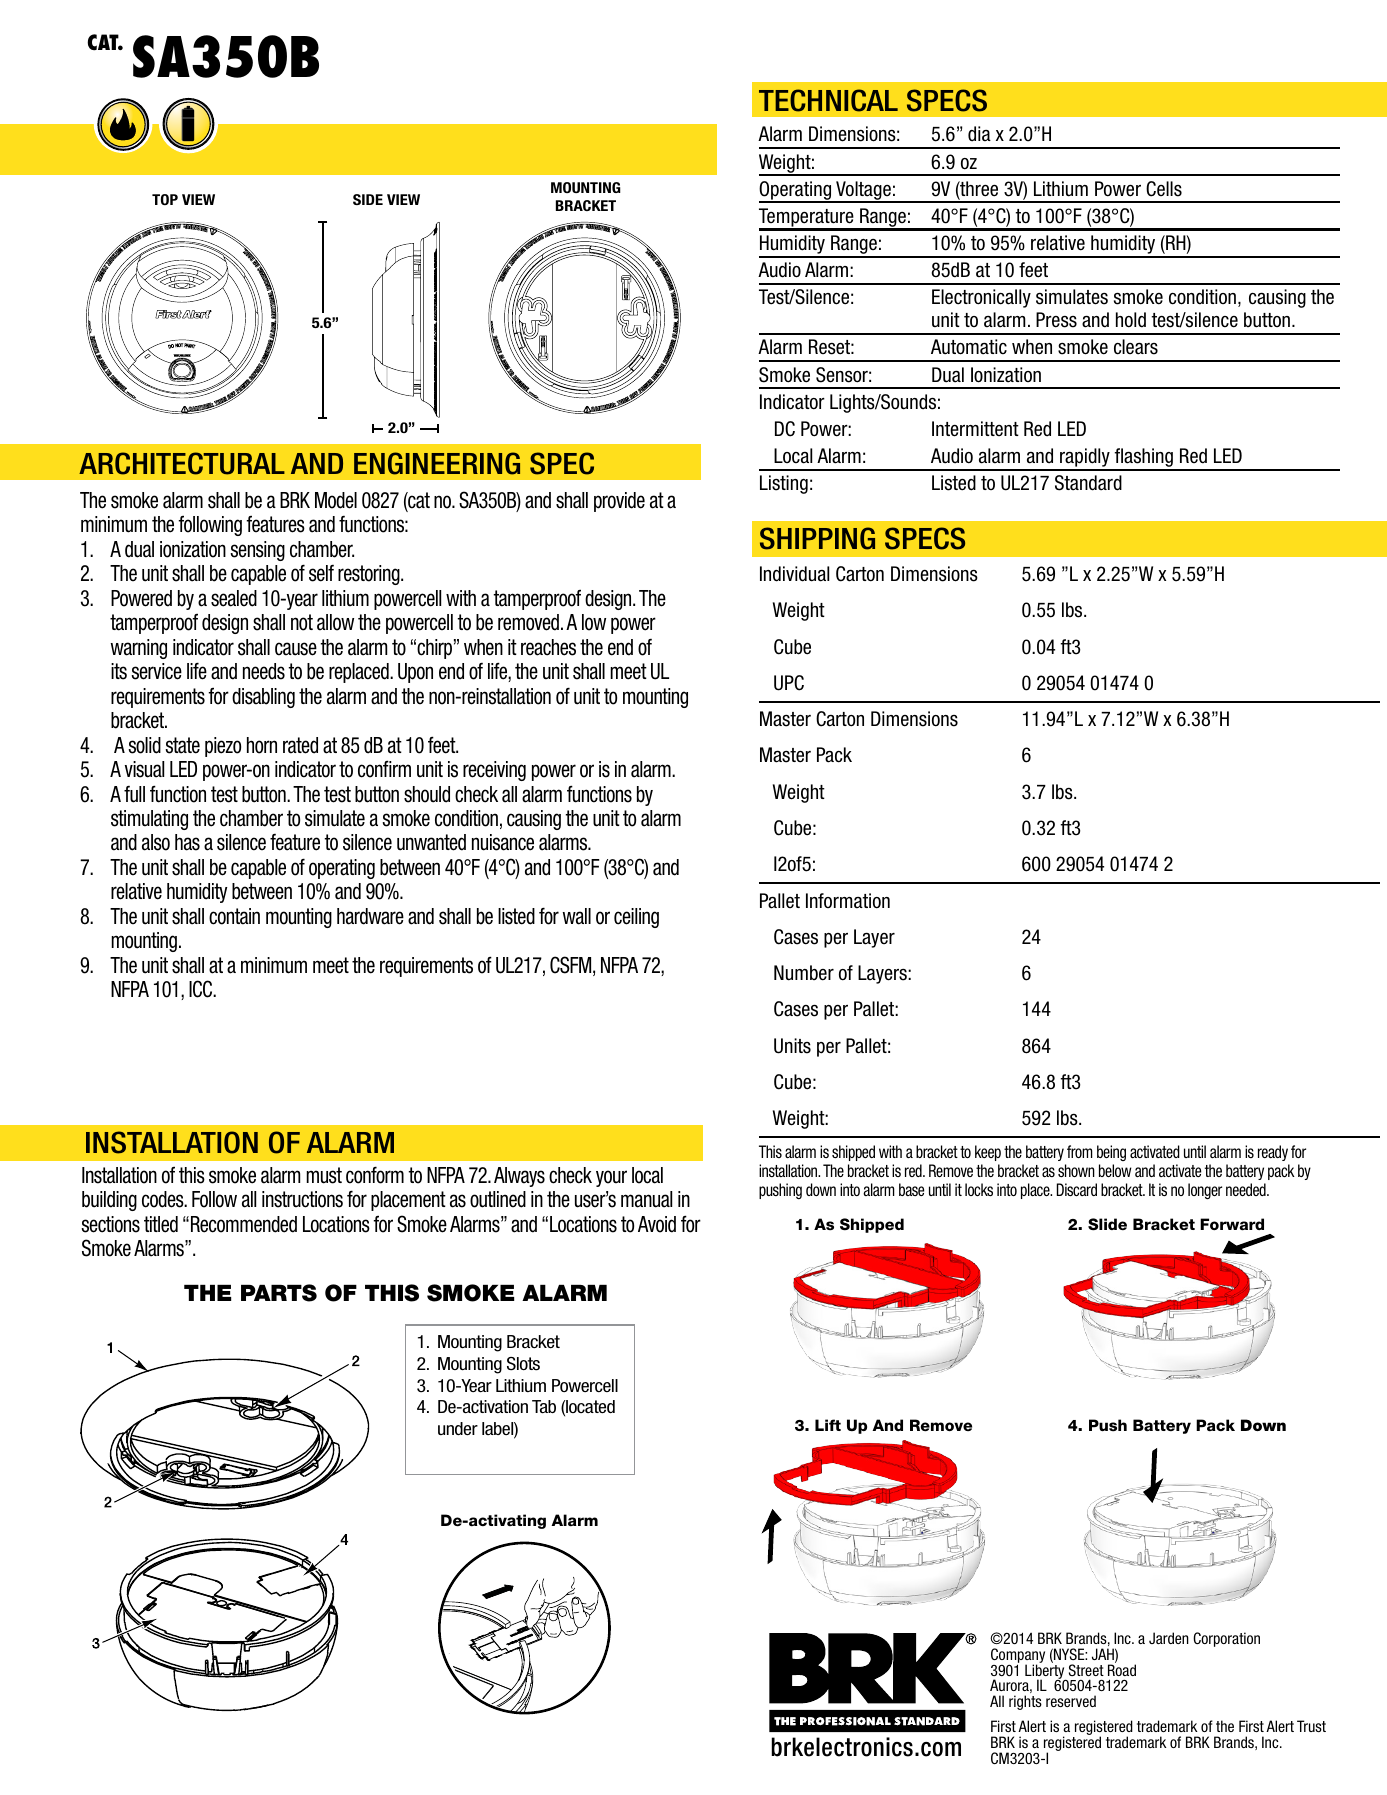  I want to click on under, so click(458, 1429).
